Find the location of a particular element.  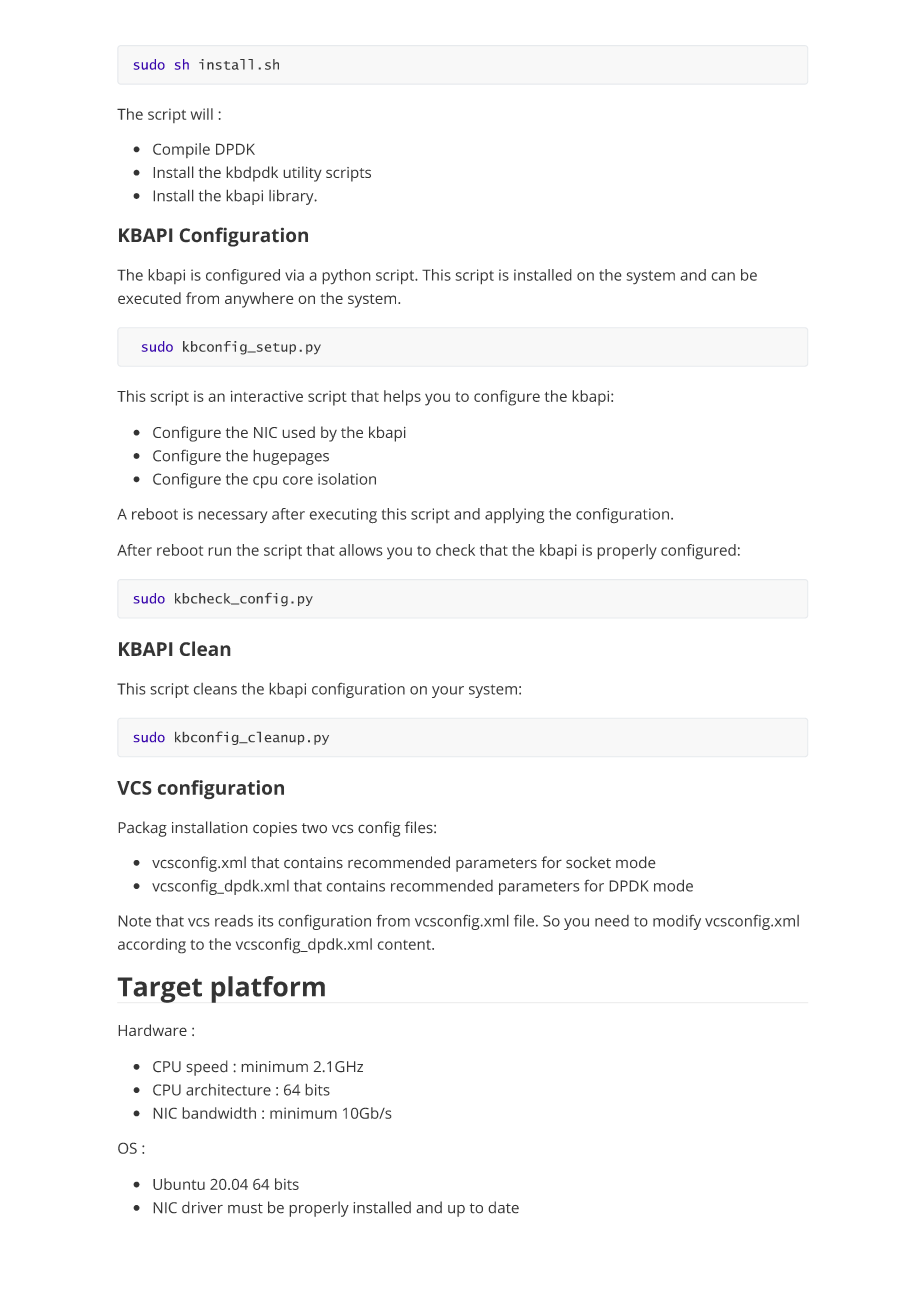

socket is located at coordinates (588, 862).
